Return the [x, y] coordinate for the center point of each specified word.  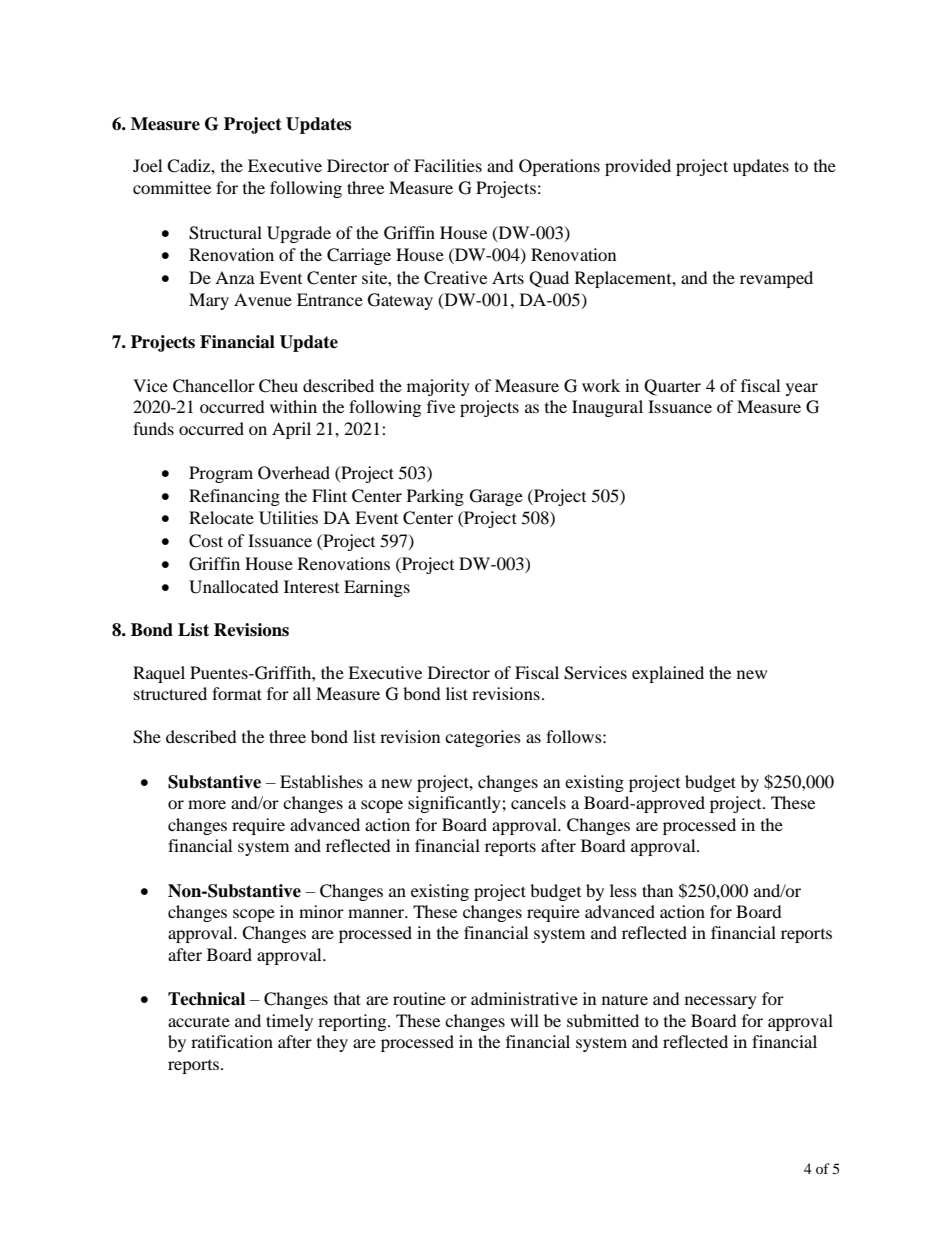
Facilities [448, 165]
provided [638, 167]
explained [668, 674]
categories [483, 738]
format [237, 693]
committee [172, 187]
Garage [496, 497]
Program [221, 474]
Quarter [672, 387]
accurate [199, 1022]
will [524, 1020]
